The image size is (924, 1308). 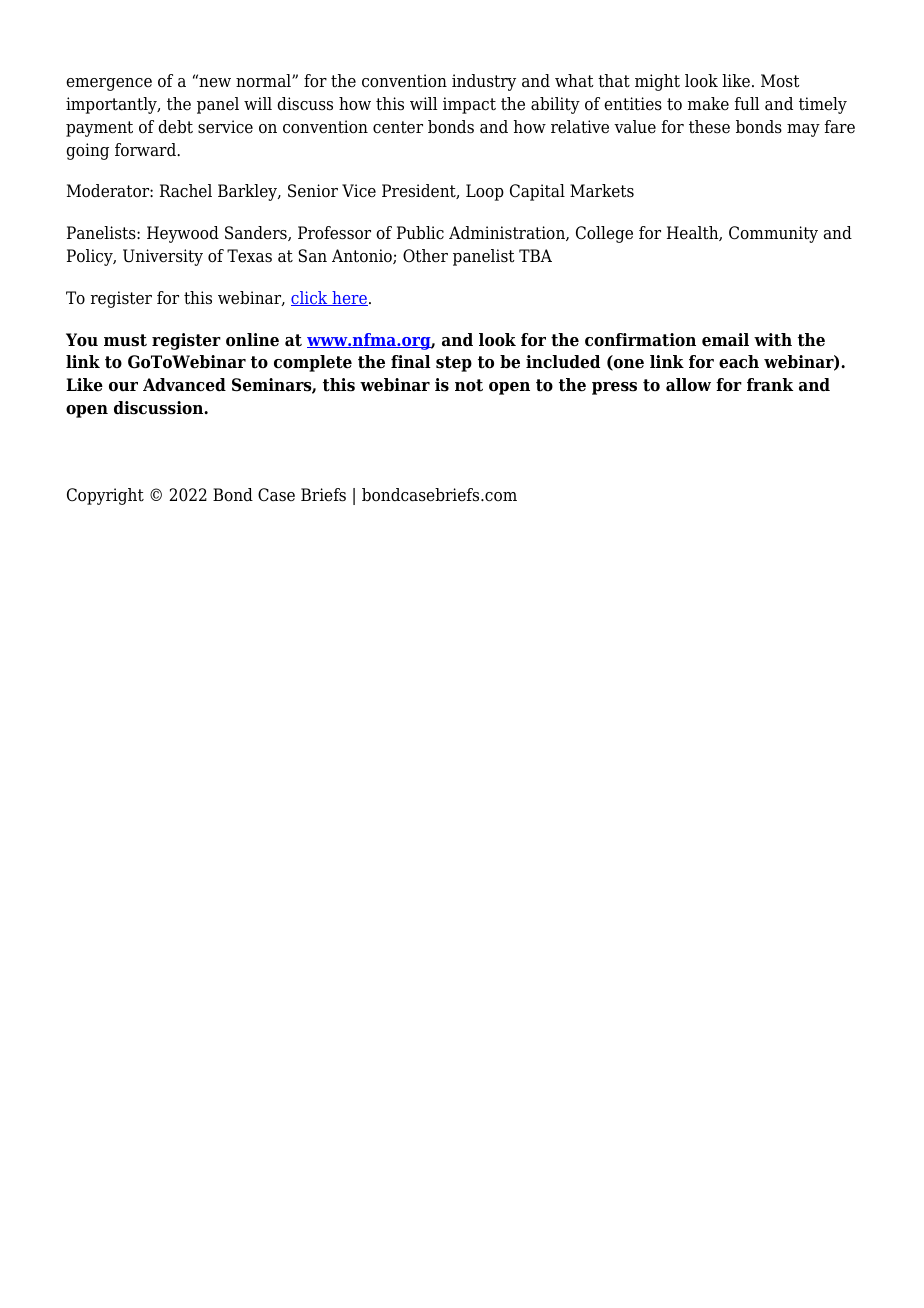 What do you see at coordinates (105, 496) in the screenshot?
I see `Copyright` at bounding box center [105, 496].
